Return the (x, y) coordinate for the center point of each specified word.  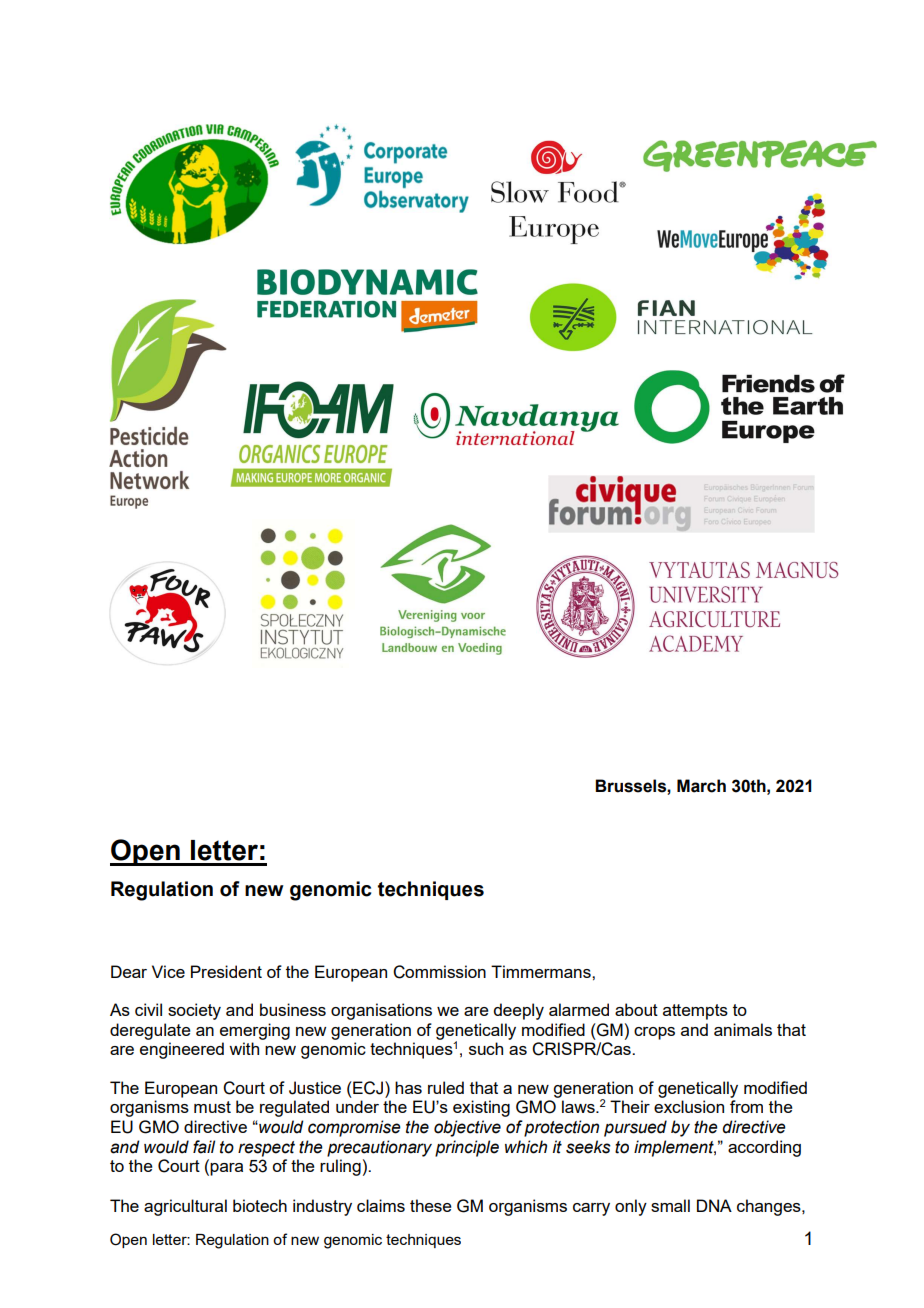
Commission (439, 972)
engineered (182, 1050)
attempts (695, 1012)
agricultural (185, 1207)
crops (654, 1033)
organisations (381, 1011)
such (486, 1048)
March (701, 786)
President (226, 971)
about (636, 1009)
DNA (714, 1205)
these (431, 1205)
